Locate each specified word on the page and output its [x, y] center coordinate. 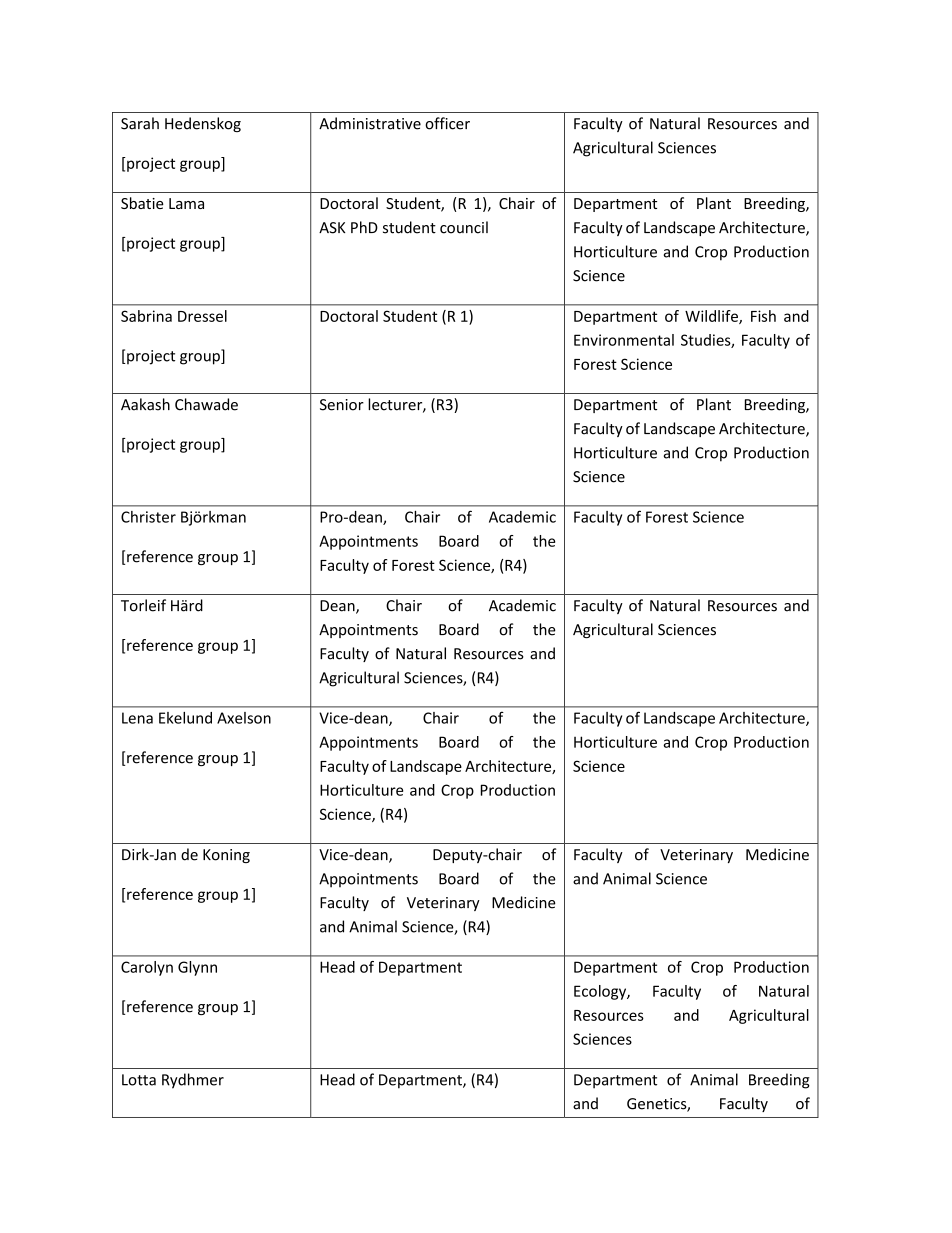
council [464, 227]
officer [447, 123]
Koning [226, 856]
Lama [186, 203]
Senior [342, 405]
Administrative [370, 123]
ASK [332, 228]
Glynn [197, 968]
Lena [137, 718]
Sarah [140, 123]
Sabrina [146, 316]
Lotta [139, 1080]
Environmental [624, 340]
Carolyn [147, 968]
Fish [763, 316]
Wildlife [712, 317]
